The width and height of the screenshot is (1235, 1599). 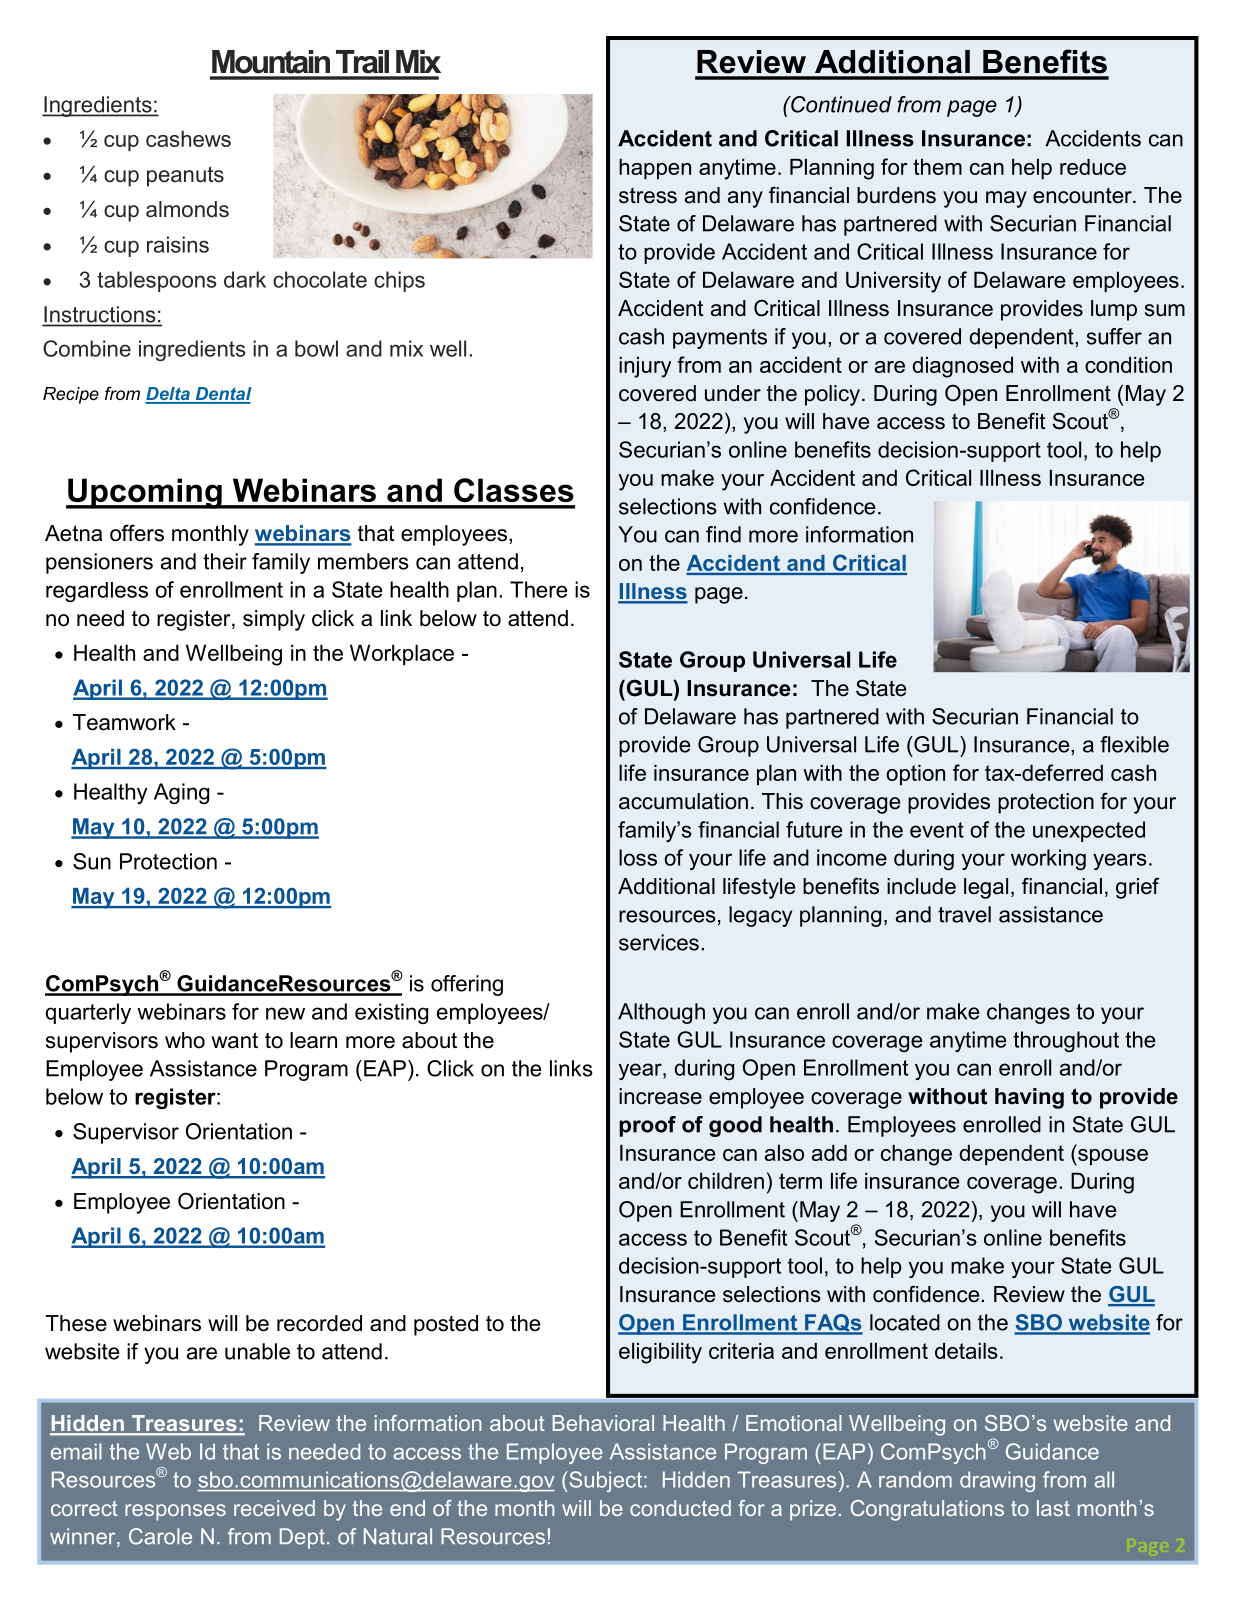 What do you see at coordinates (1066, 1041) in the screenshot?
I see `throughout` at bounding box center [1066, 1041].
